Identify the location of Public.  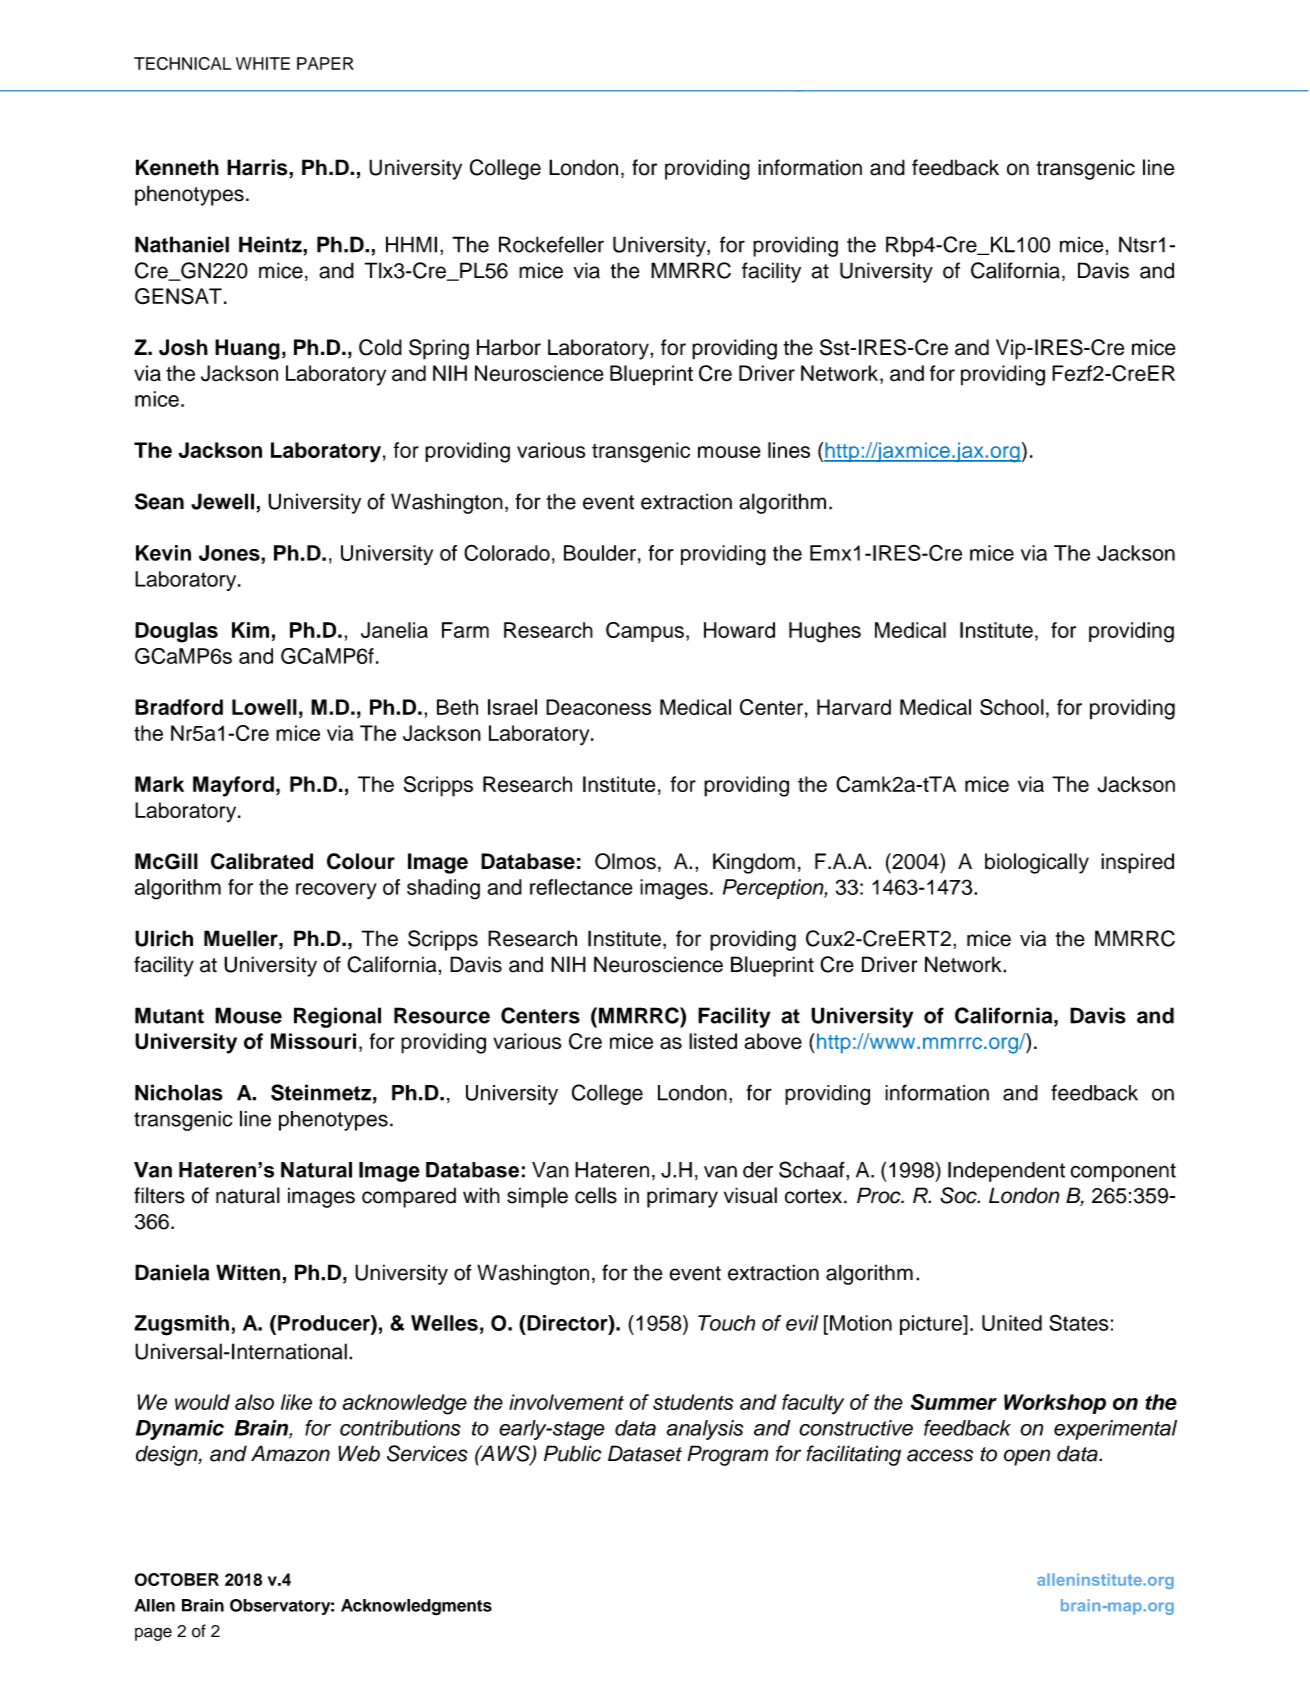
(573, 1453).
